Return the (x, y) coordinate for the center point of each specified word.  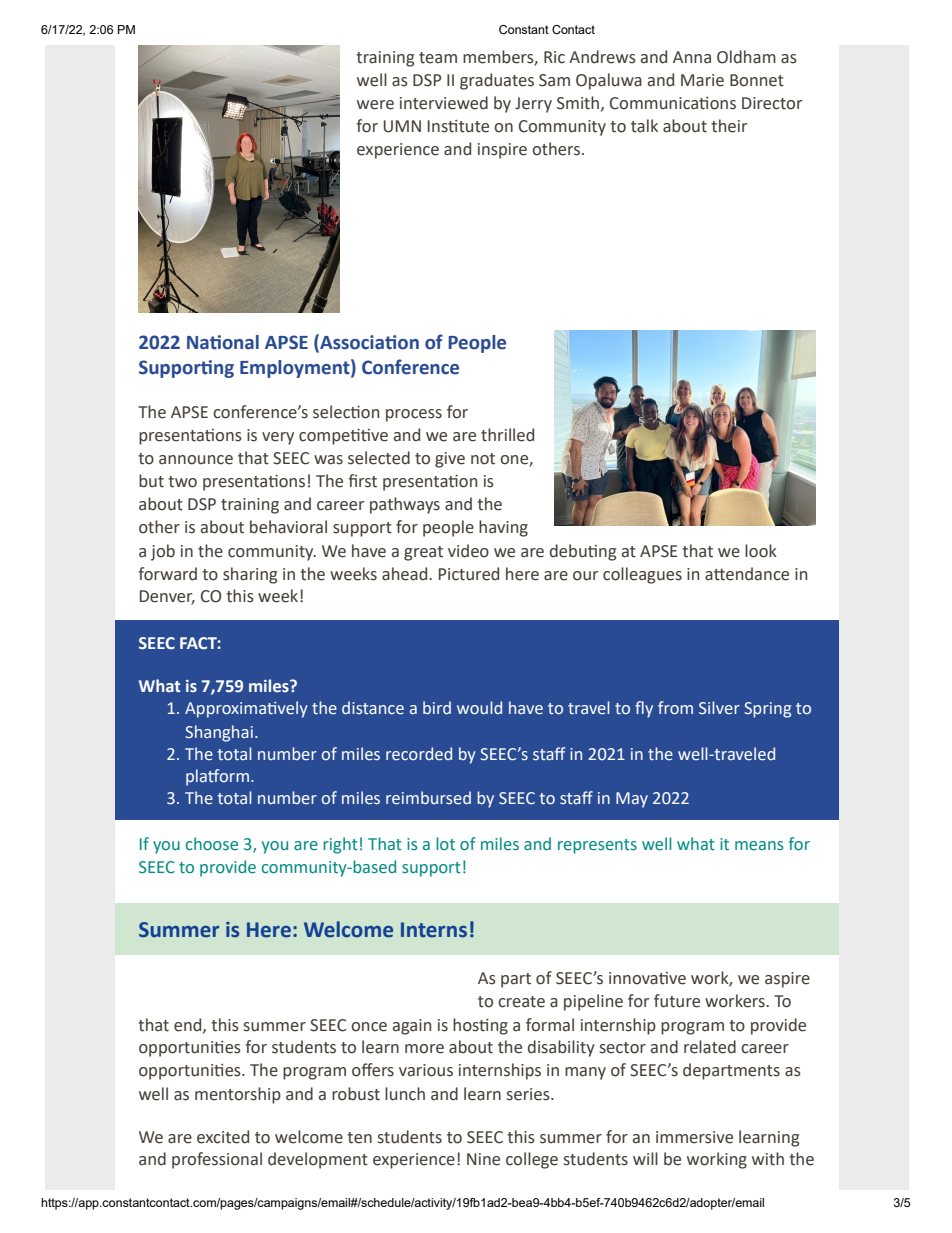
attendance (747, 574)
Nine (483, 1159)
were (375, 105)
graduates (497, 81)
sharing (250, 575)
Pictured (469, 574)
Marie (702, 80)
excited (223, 1137)
